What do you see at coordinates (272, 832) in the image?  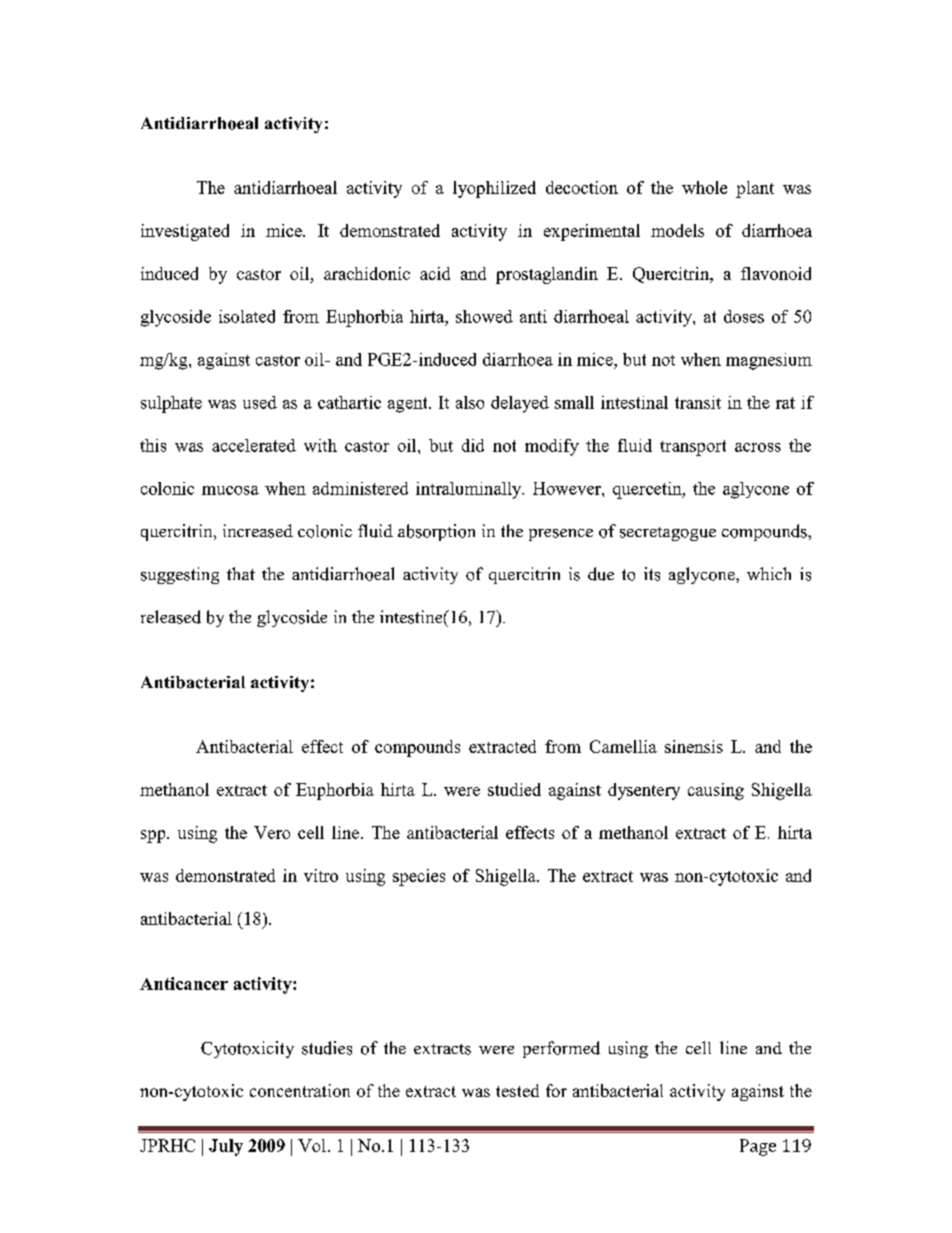 I see `Vero` at bounding box center [272, 832].
